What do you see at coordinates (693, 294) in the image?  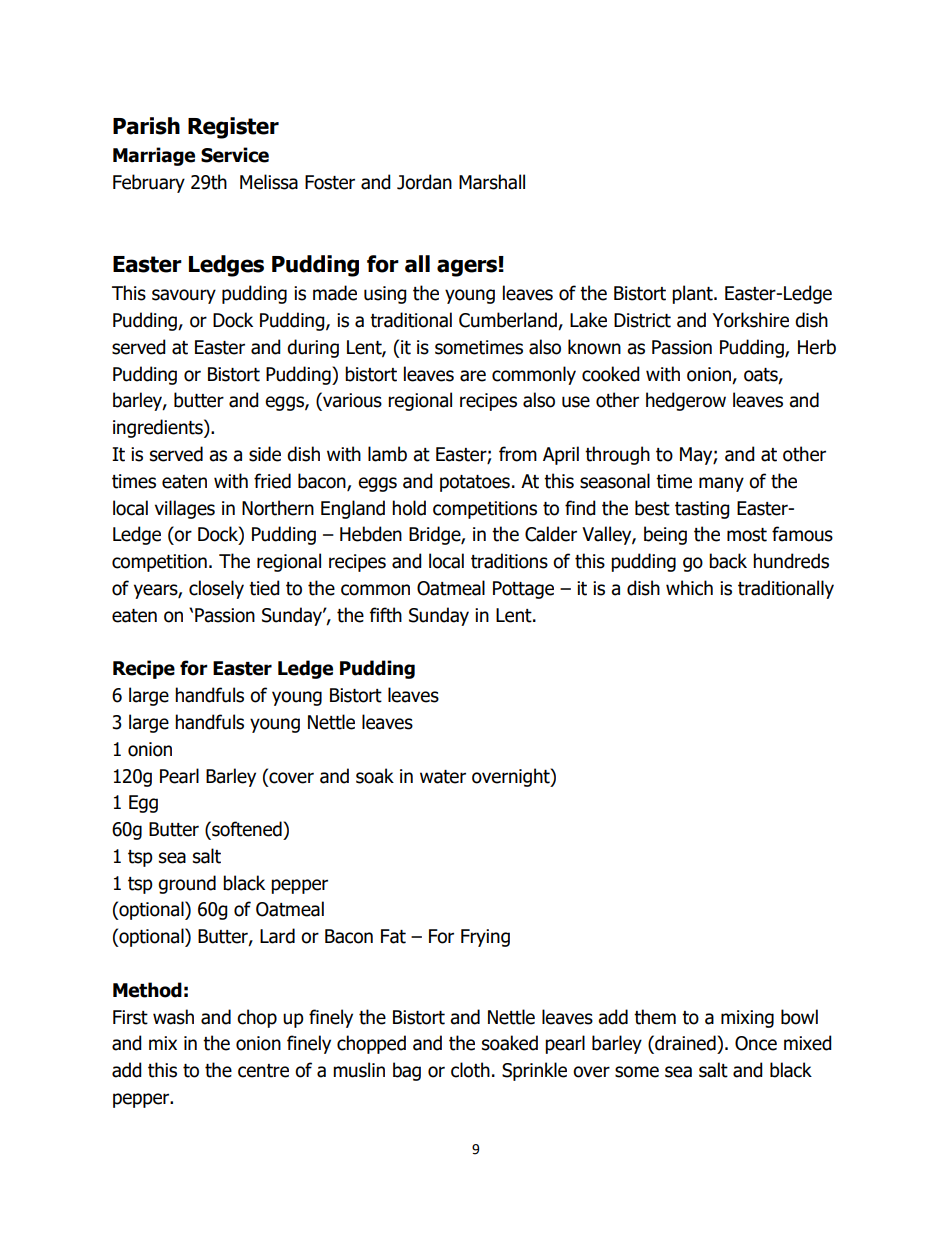 I see `plant` at bounding box center [693, 294].
